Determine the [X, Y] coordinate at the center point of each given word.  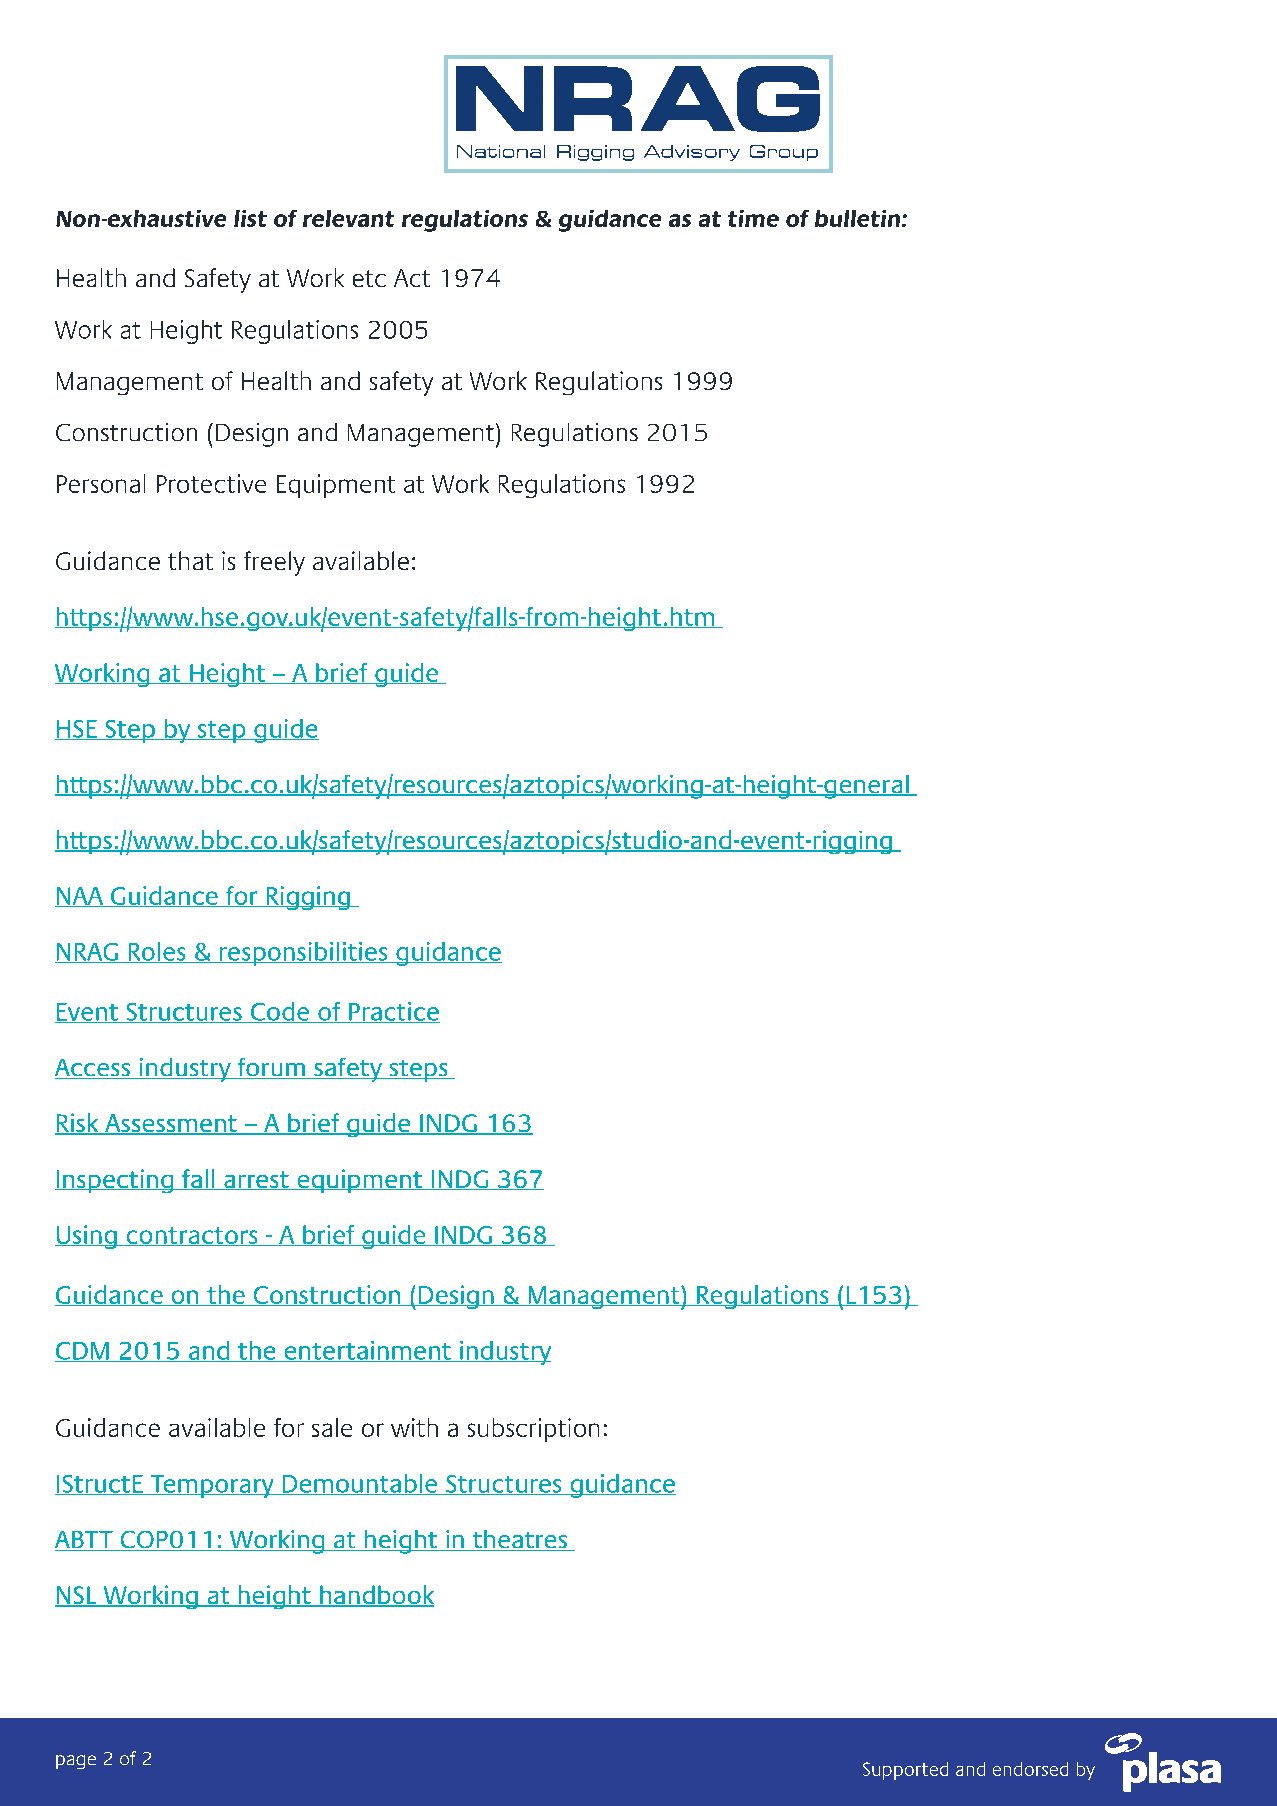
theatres [519, 1540]
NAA [80, 897]
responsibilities [304, 954]
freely [274, 563]
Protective [211, 483]
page [76, 1762]
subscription [533, 1430]
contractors [192, 1236]
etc [369, 278]
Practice [393, 1012]
